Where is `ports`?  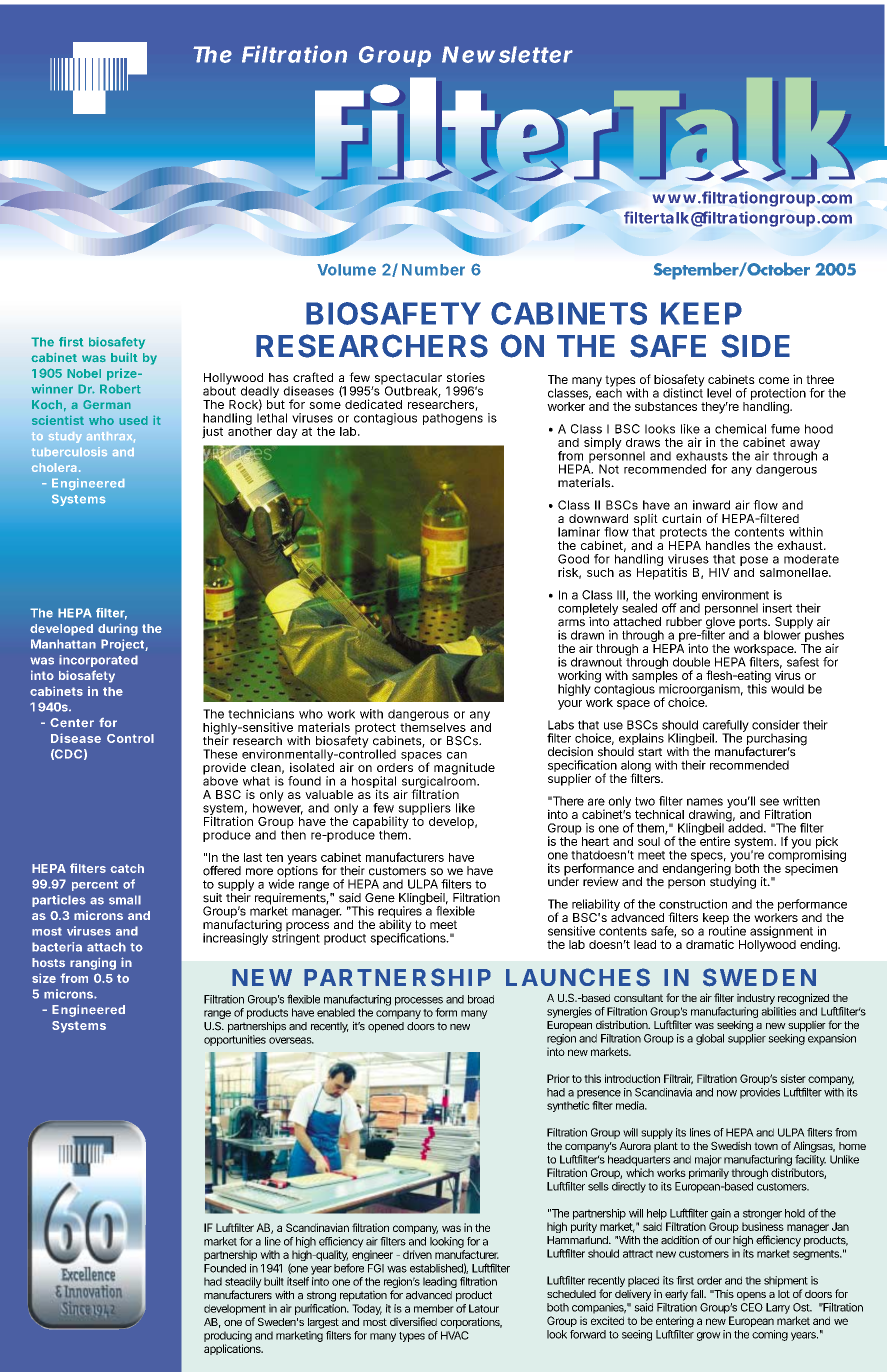
ports is located at coordinates (753, 624).
